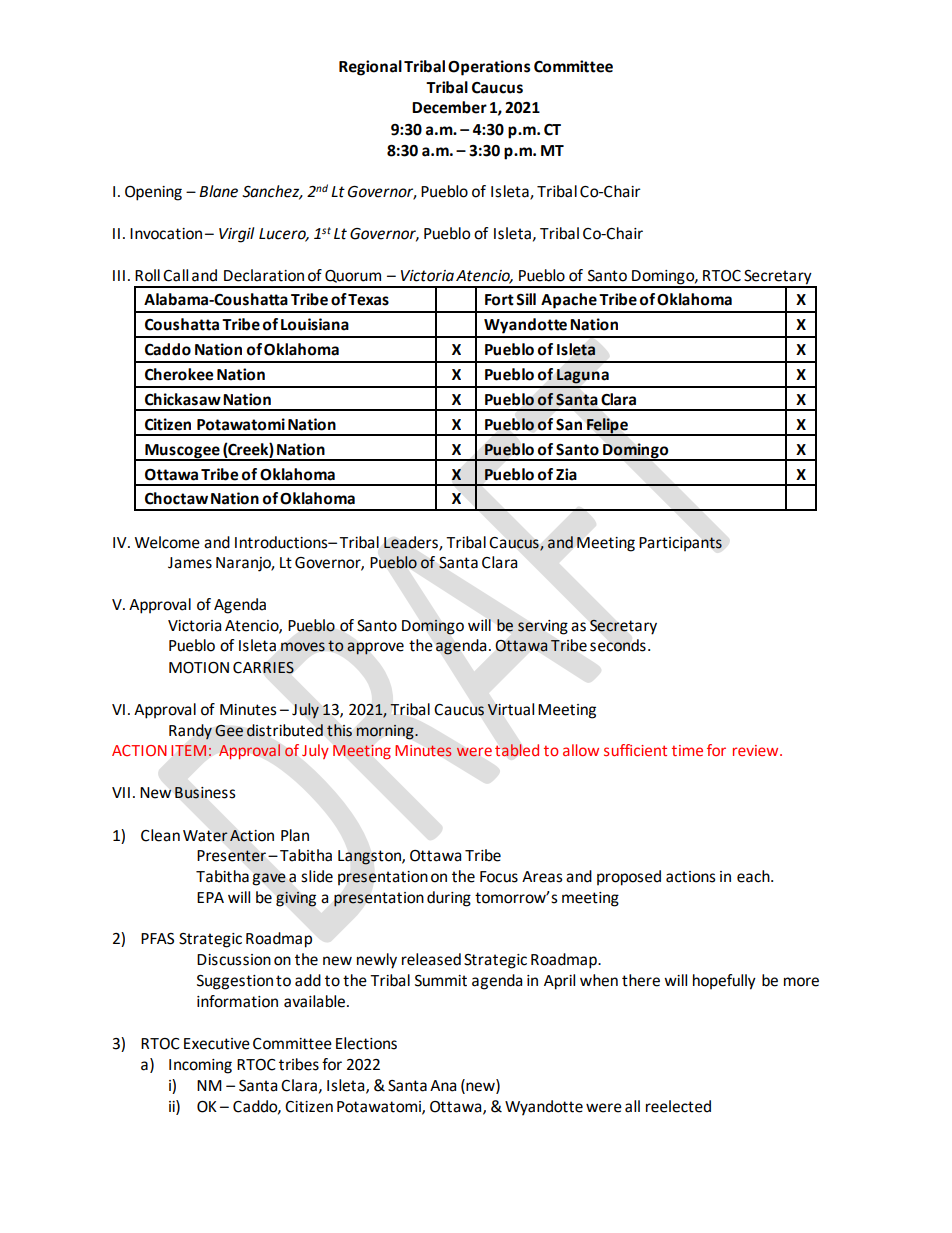  Describe the element at coordinates (190, 563) in the image. I see `James` at that location.
